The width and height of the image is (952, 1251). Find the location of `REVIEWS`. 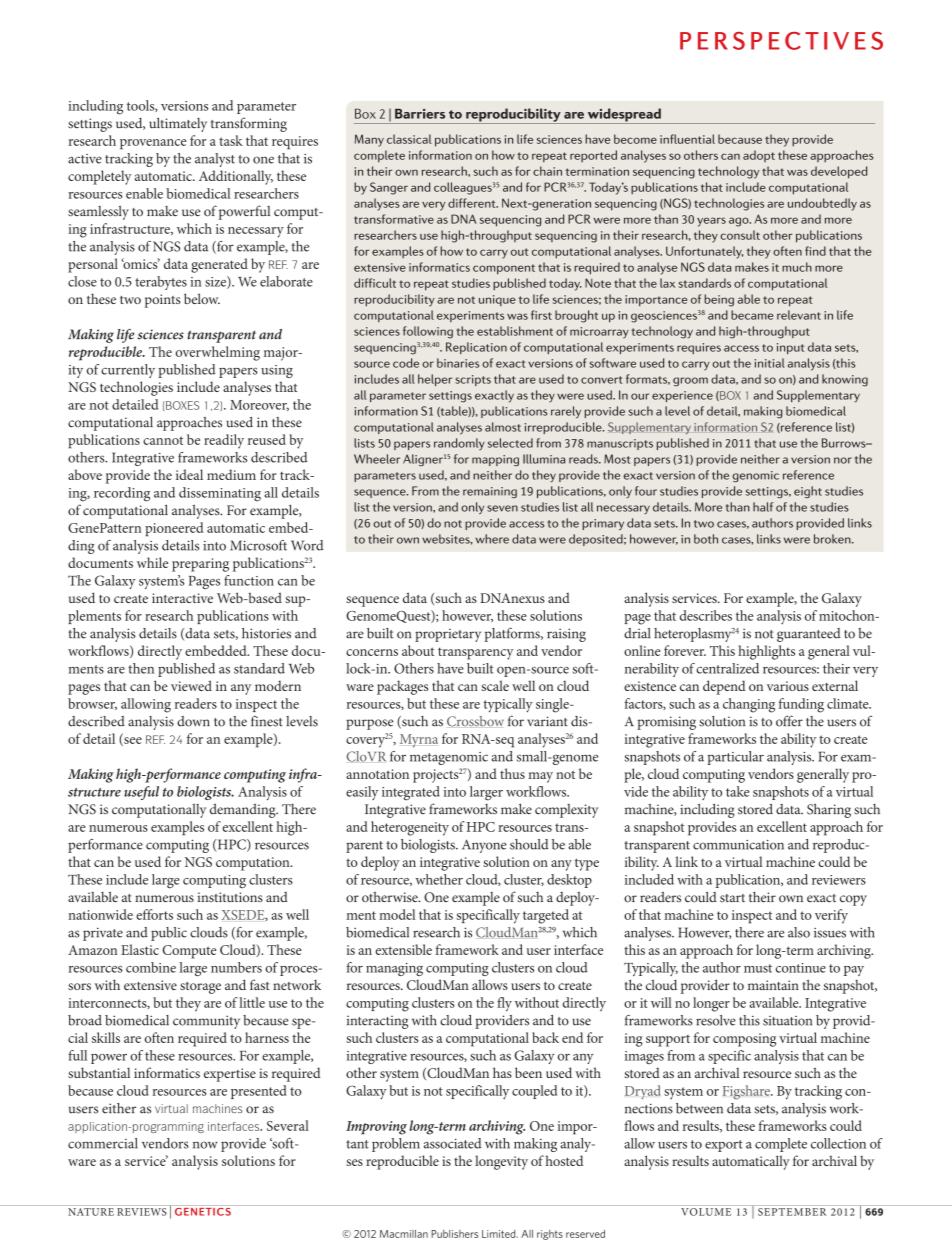

REVIEWS is located at coordinates (142, 1212).
